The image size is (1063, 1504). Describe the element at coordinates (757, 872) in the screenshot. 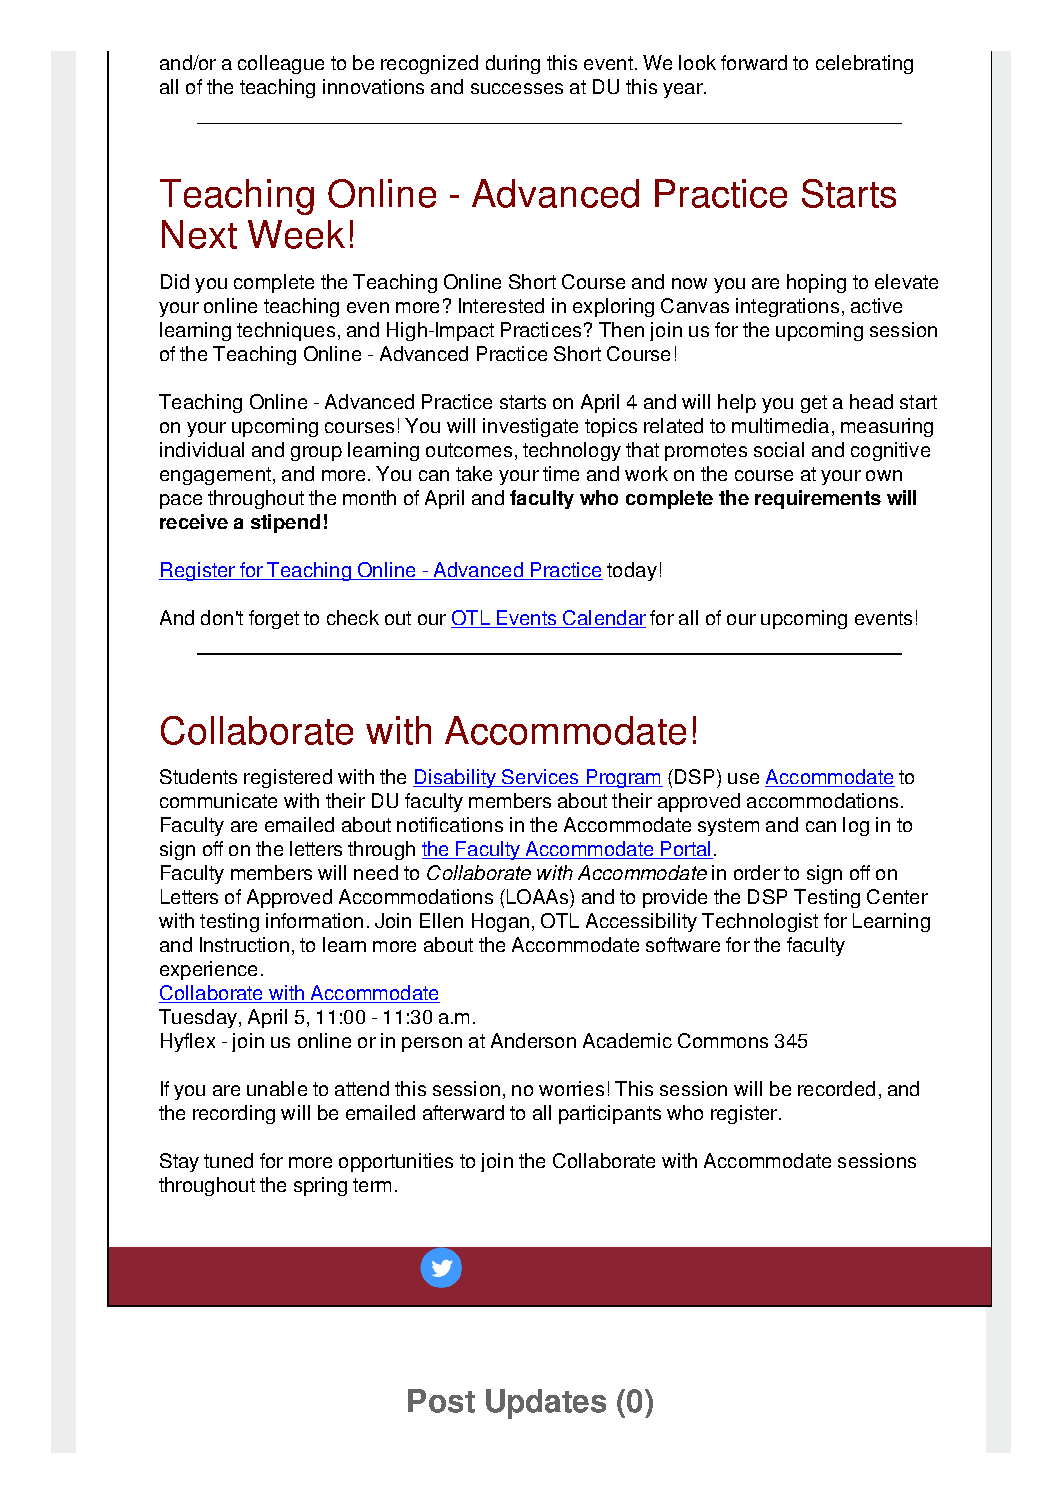

I see `order` at that location.
